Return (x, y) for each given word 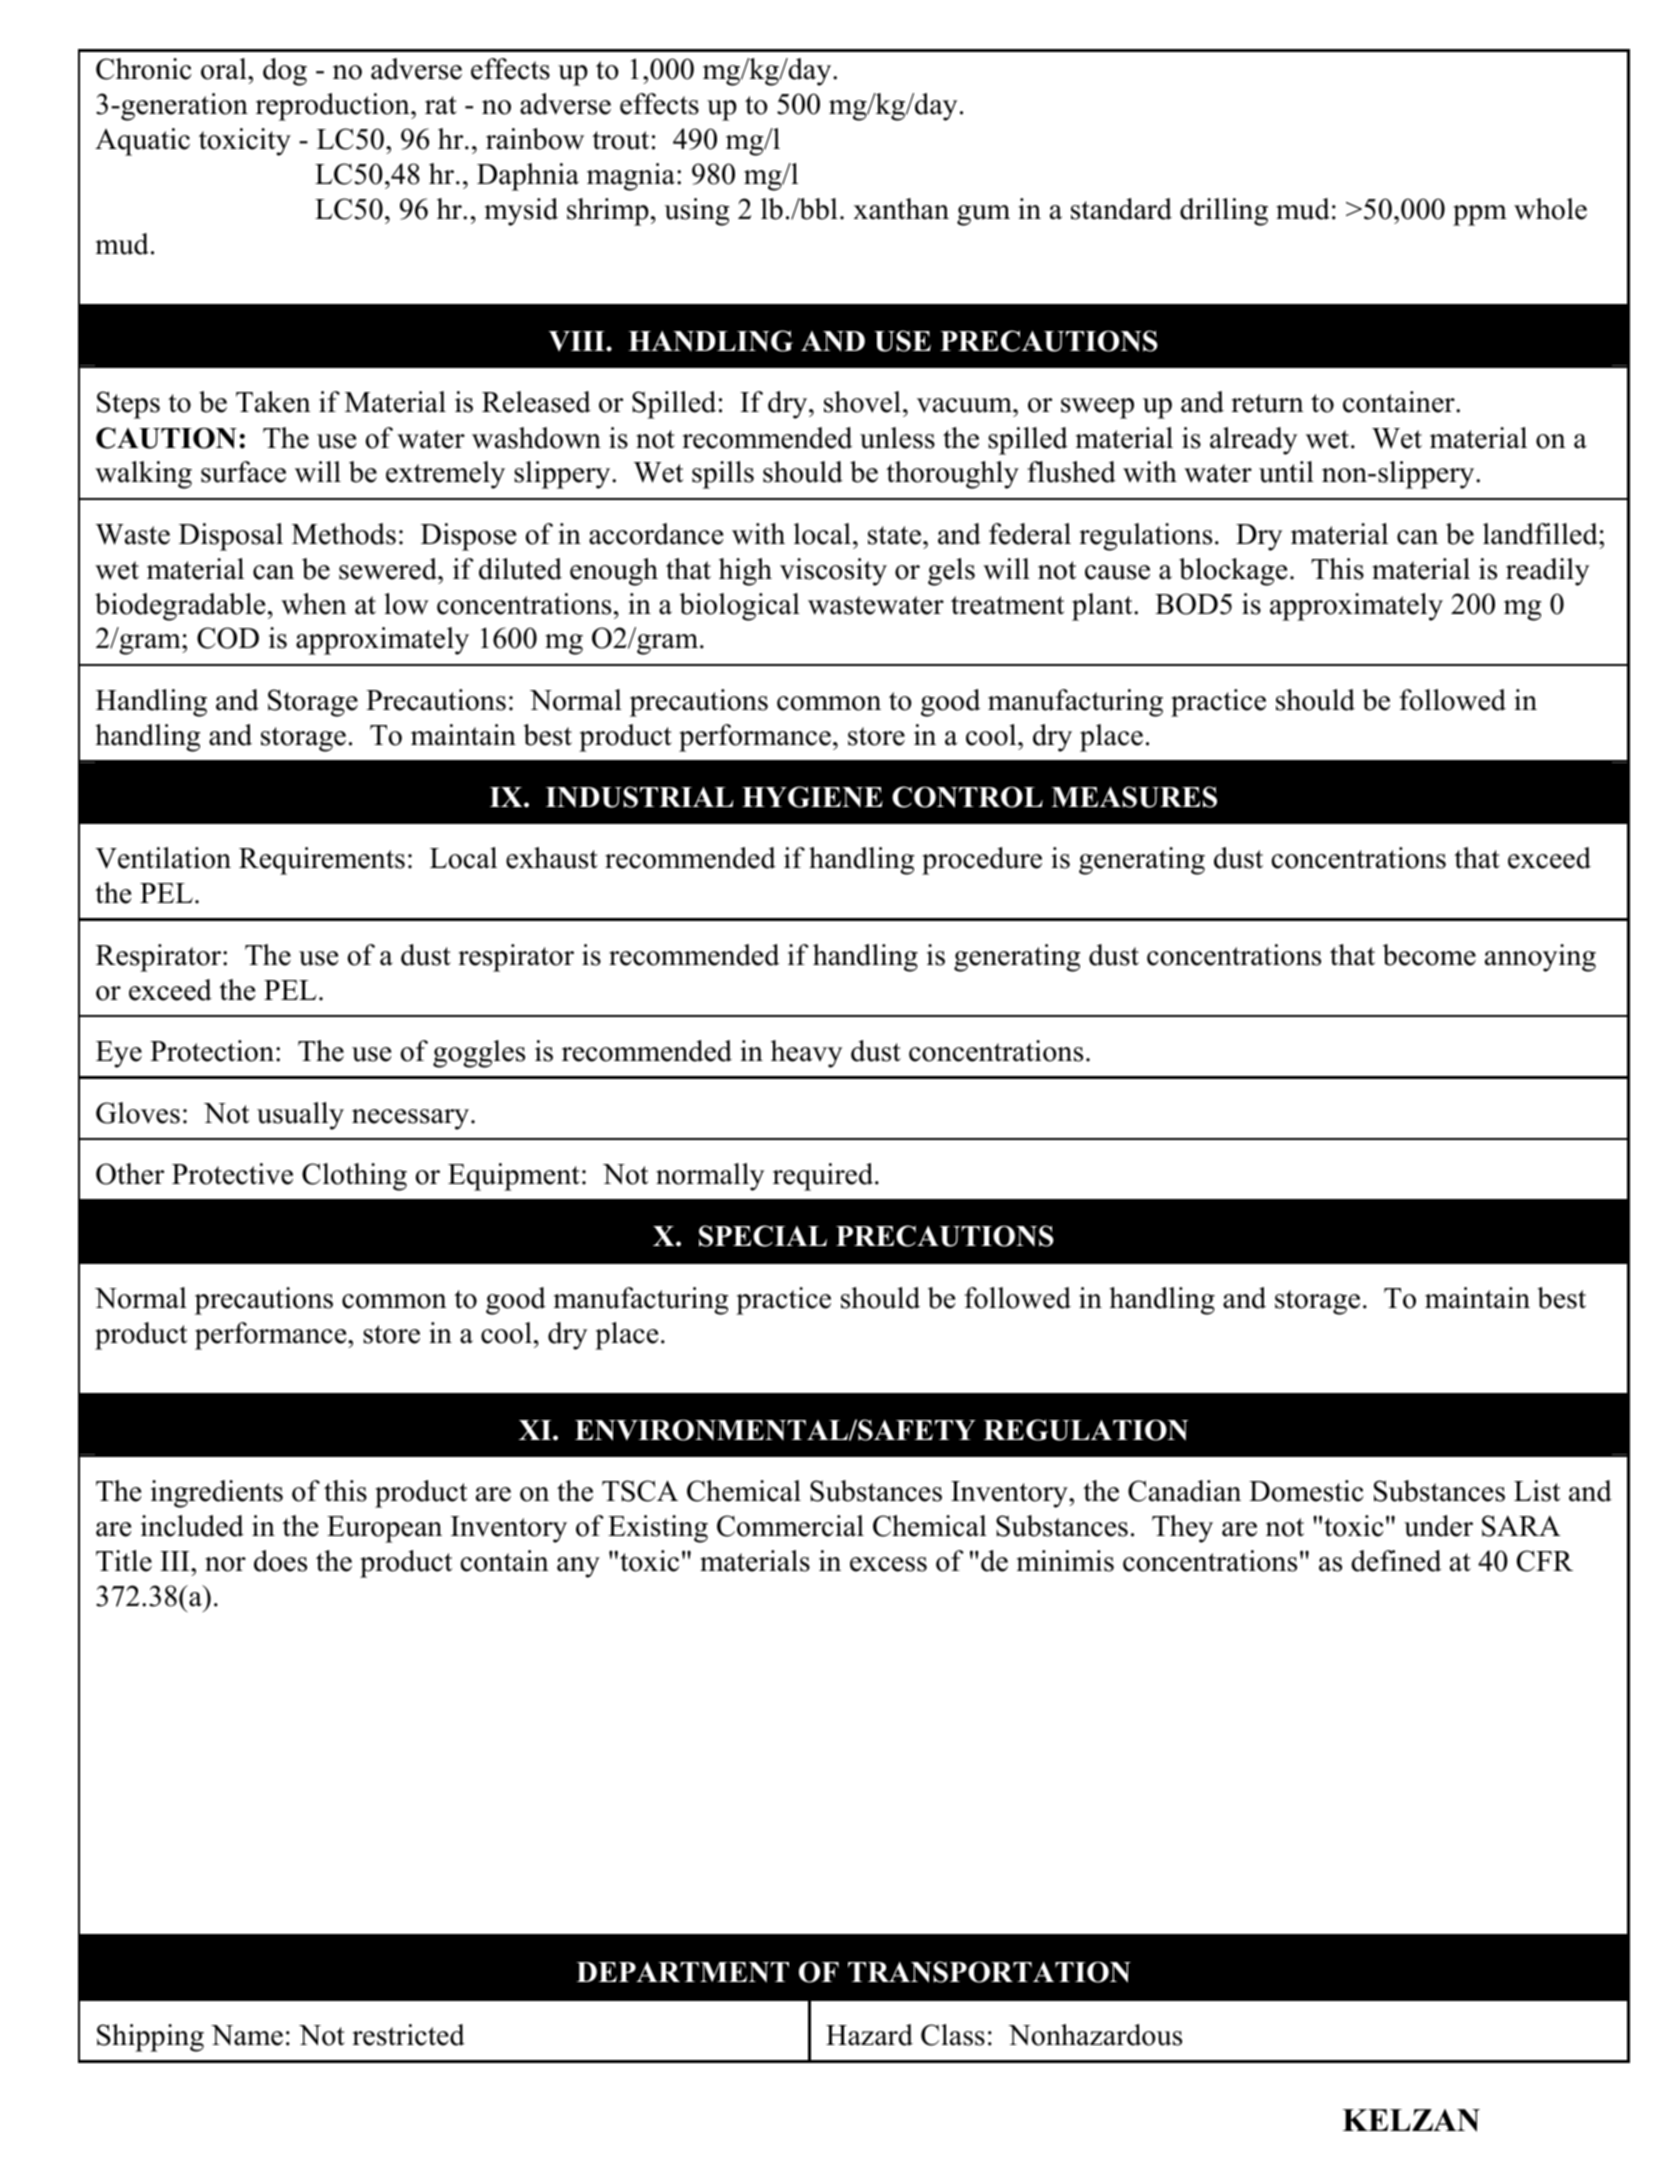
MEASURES (1134, 797)
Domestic (1306, 1491)
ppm (1480, 215)
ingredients (217, 1494)
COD (228, 638)
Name (247, 2035)
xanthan (901, 209)
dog (285, 72)
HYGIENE (812, 797)
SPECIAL (763, 1236)
